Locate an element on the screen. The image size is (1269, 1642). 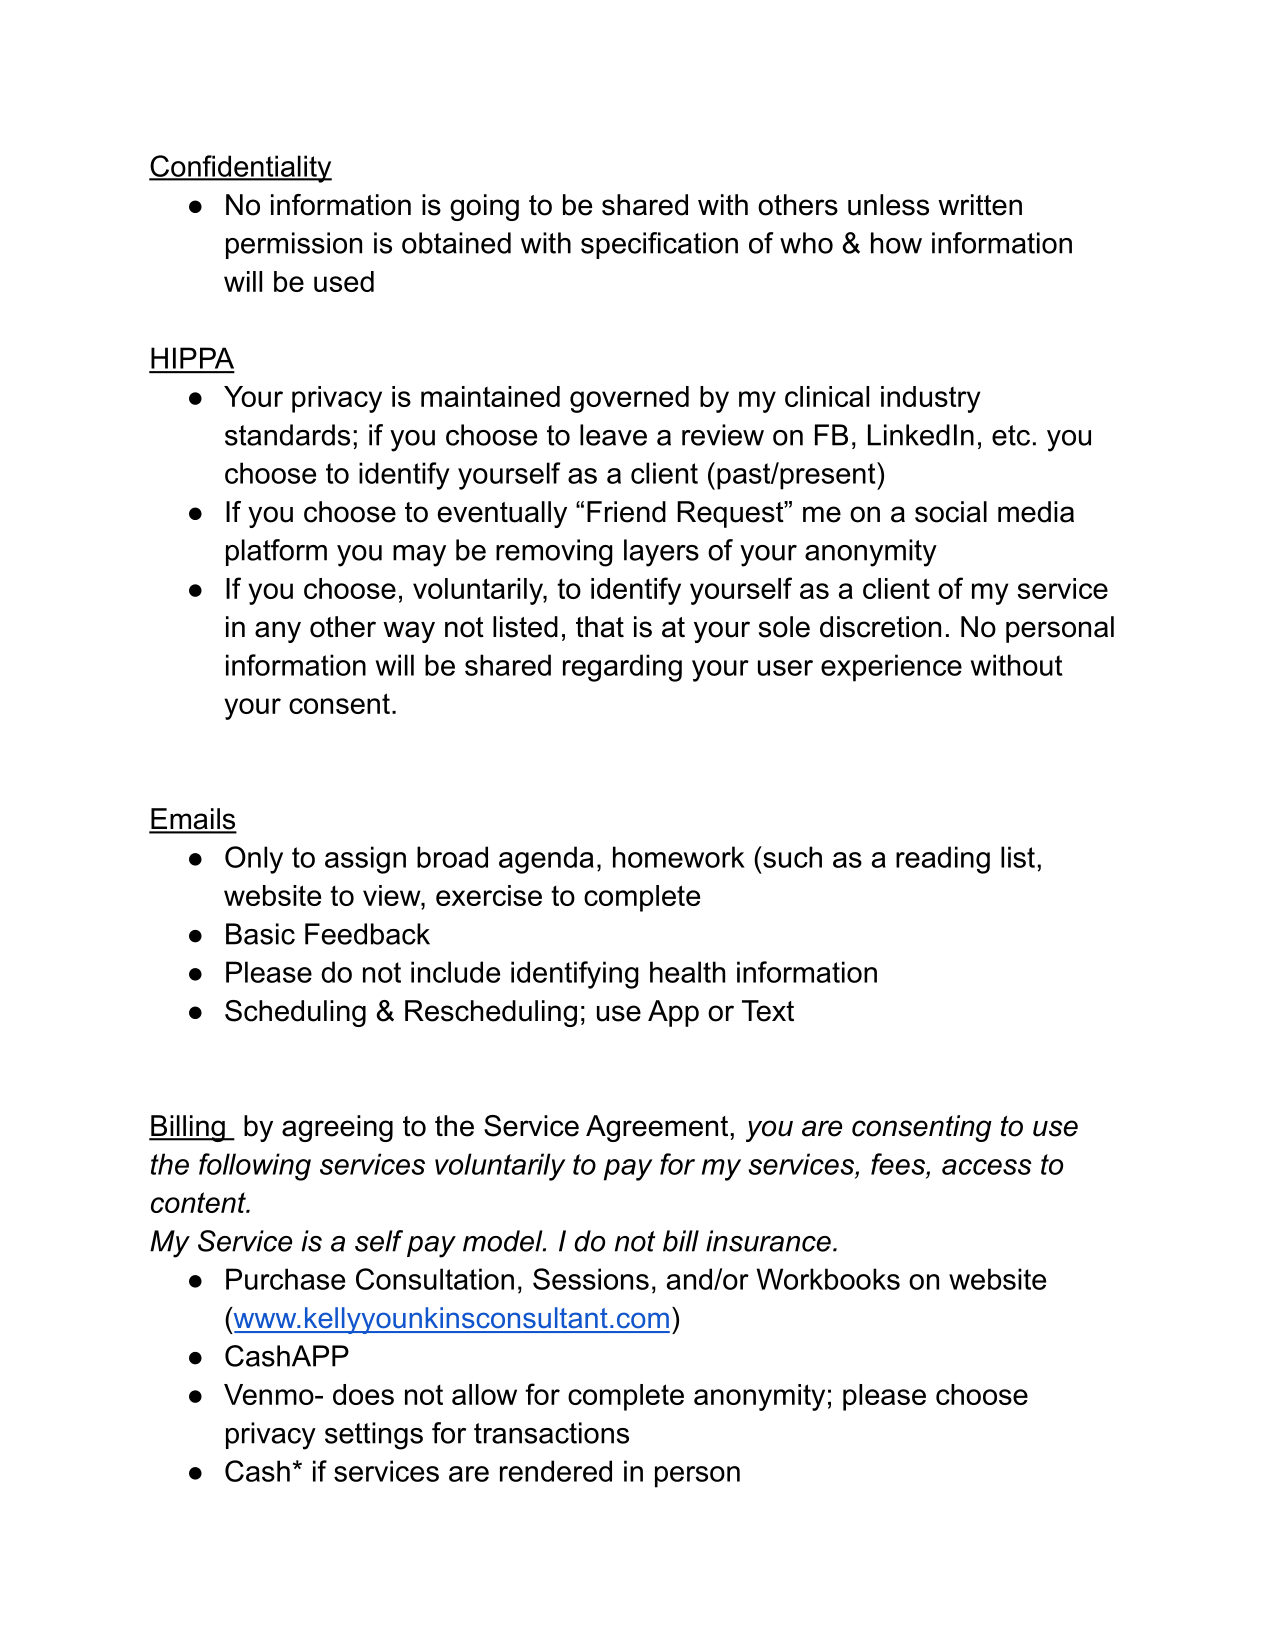
specification is located at coordinates (659, 245).
